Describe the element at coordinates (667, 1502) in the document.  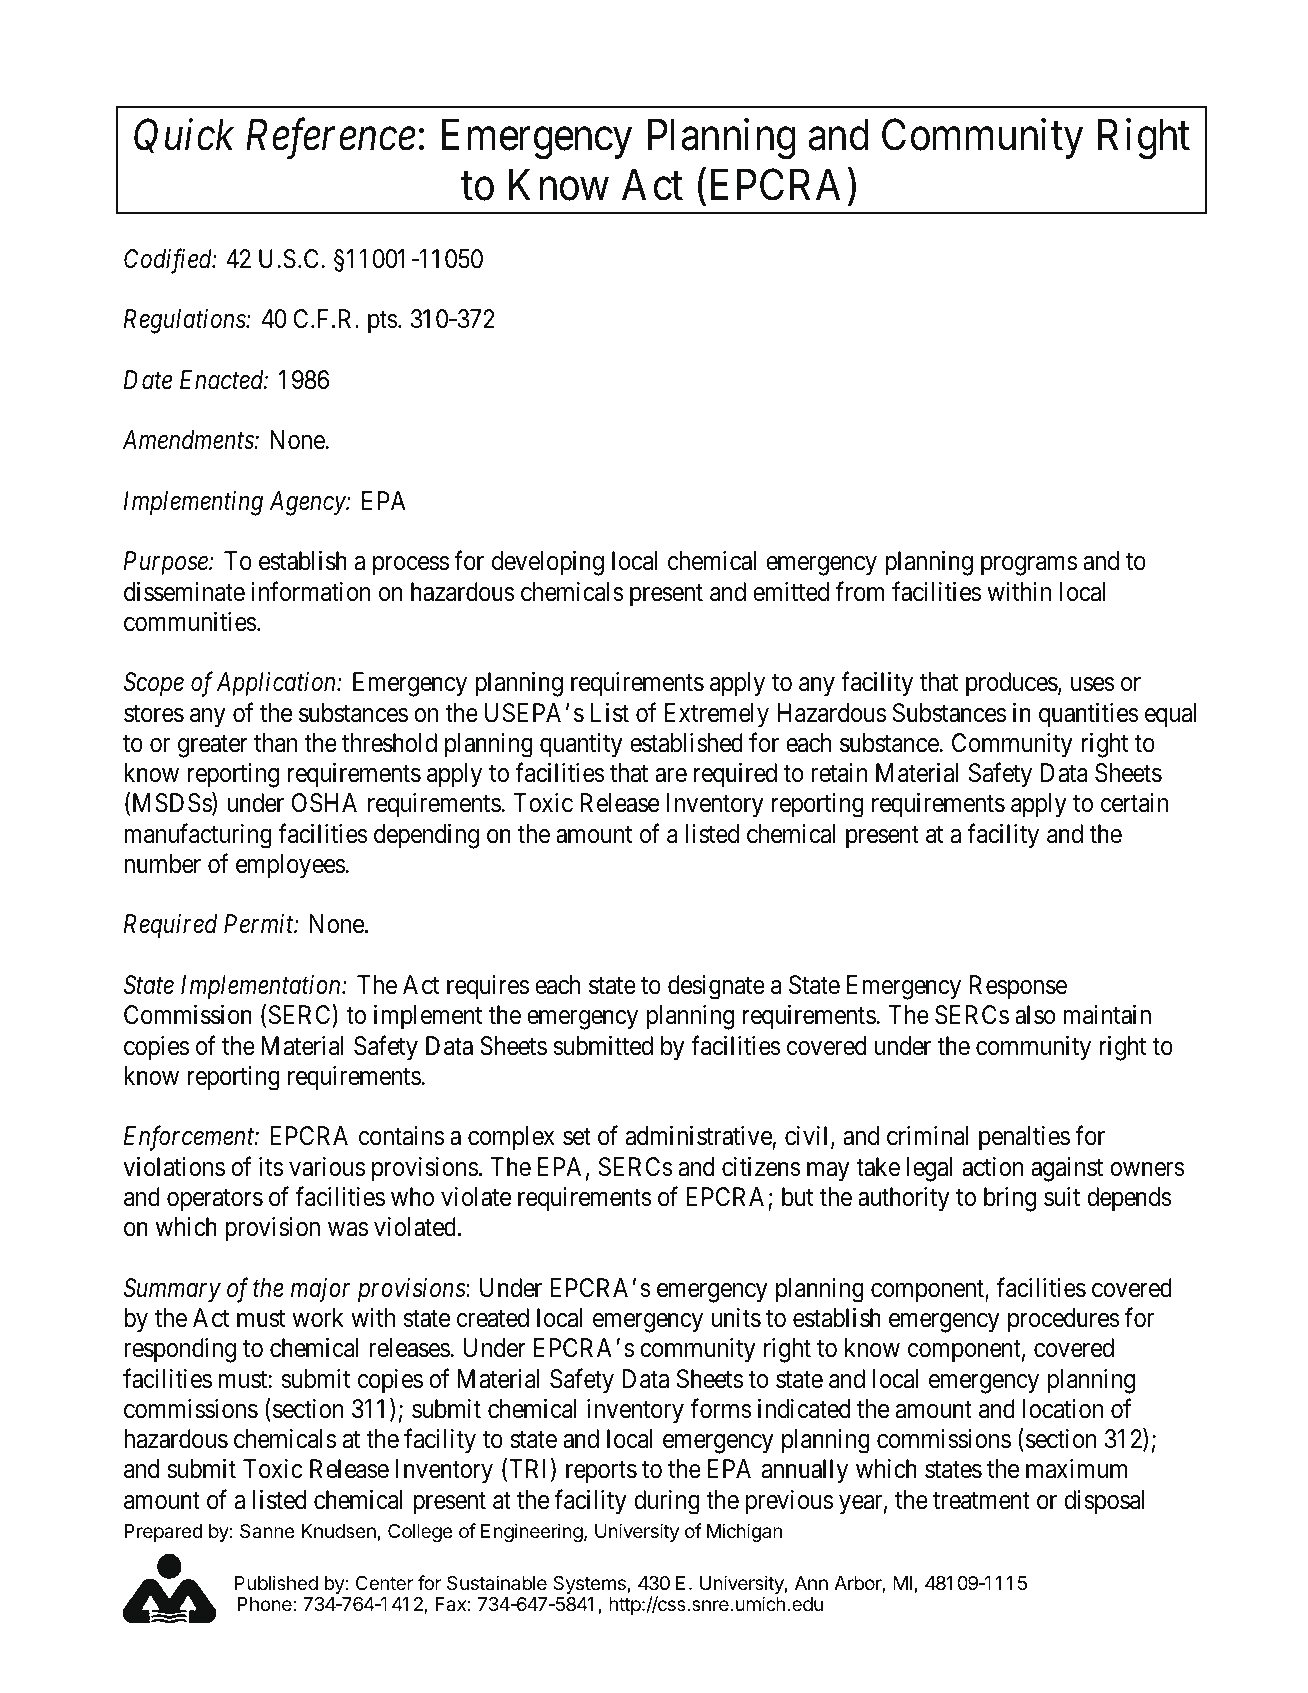
I see `during` at that location.
